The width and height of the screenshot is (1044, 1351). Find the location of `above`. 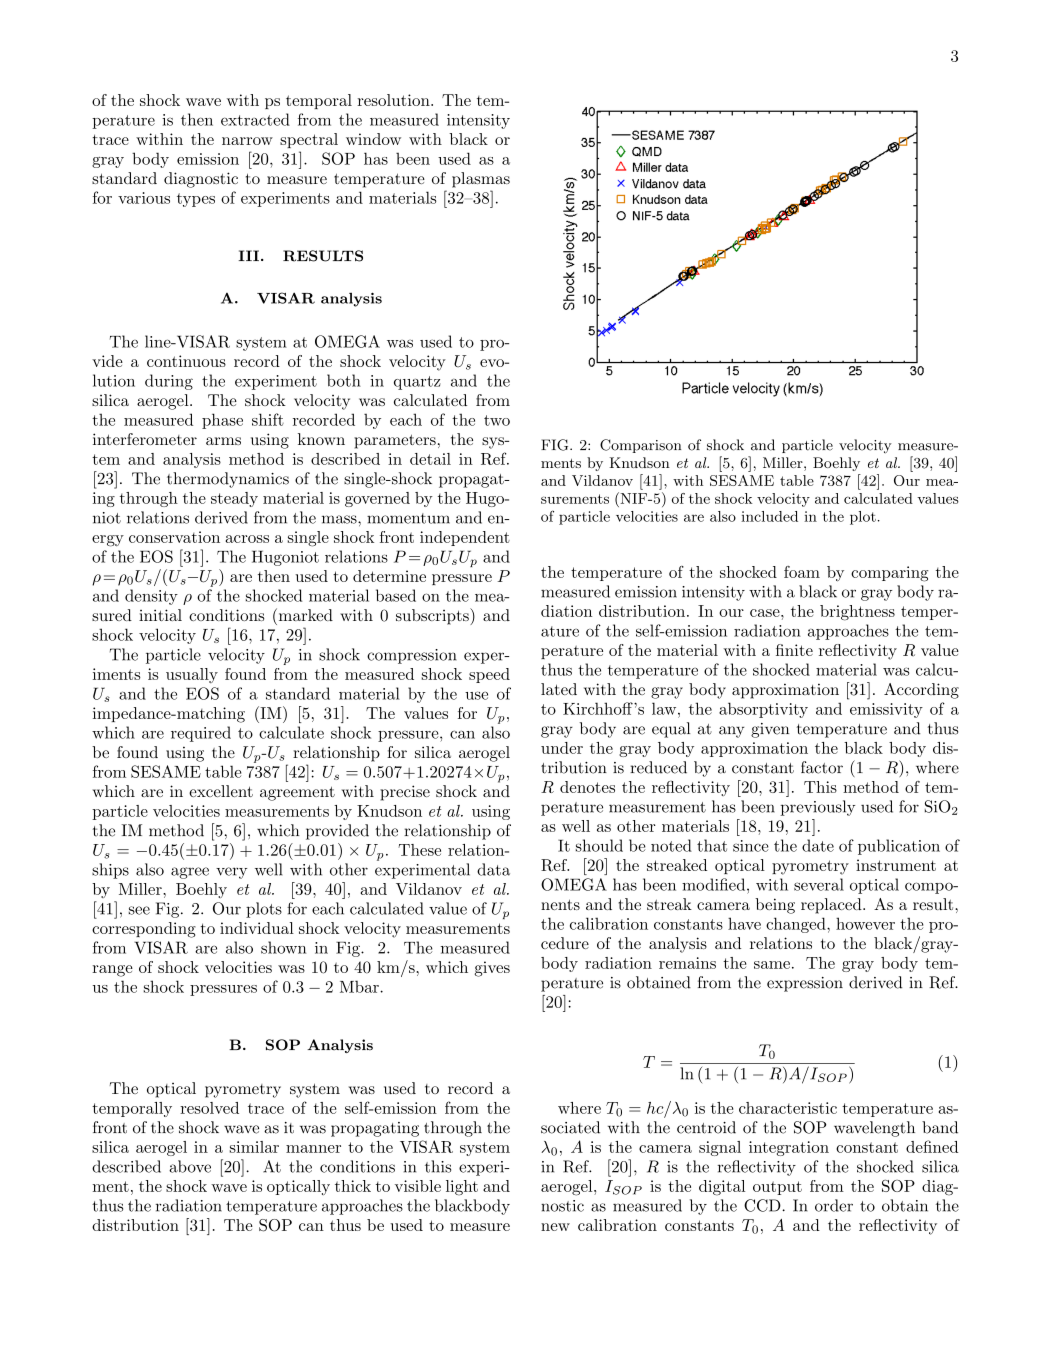

above is located at coordinates (190, 1166).
